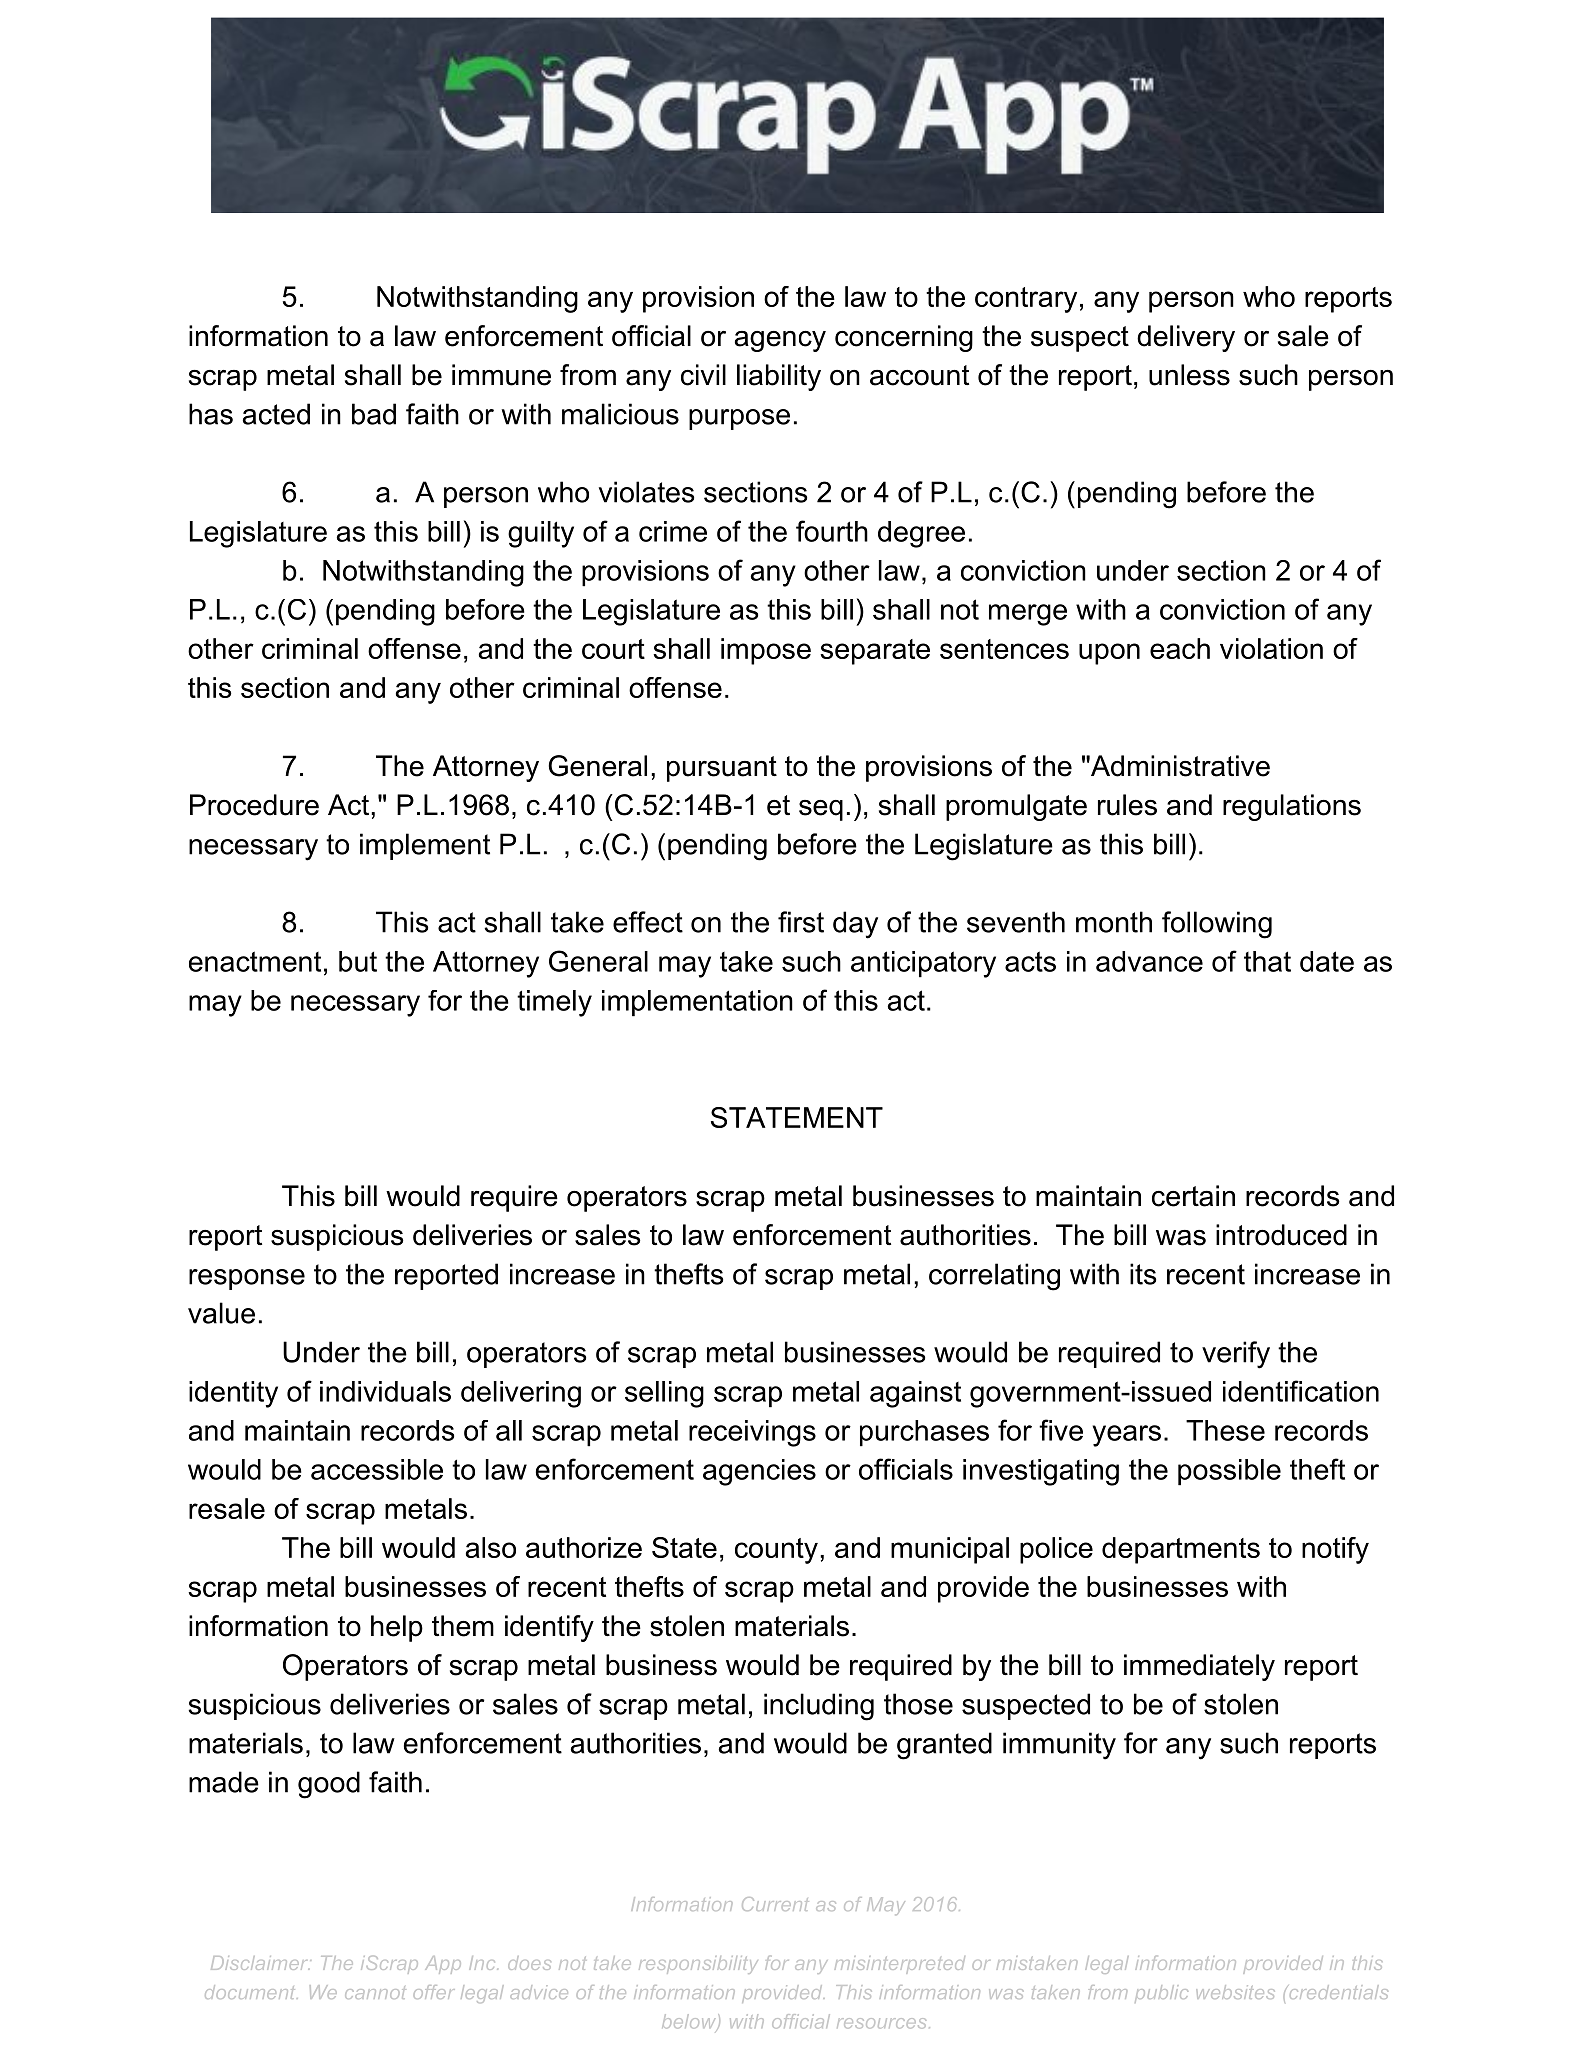 The width and height of the screenshot is (1595, 2064). Describe the element at coordinates (1186, 338) in the screenshot. I see `delivery` at that location.
